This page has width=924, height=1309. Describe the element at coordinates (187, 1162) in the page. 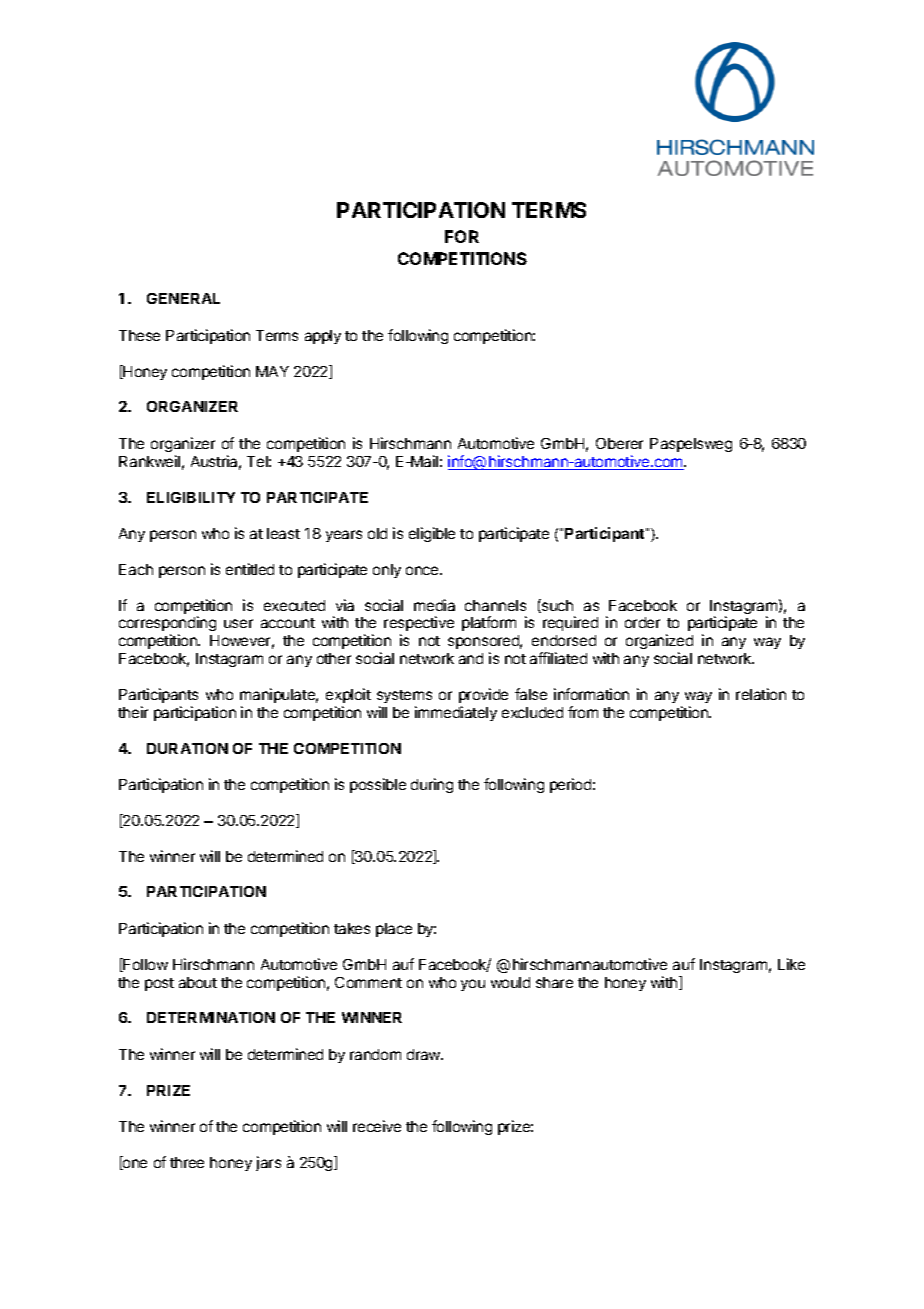

I see `three` at that location.
